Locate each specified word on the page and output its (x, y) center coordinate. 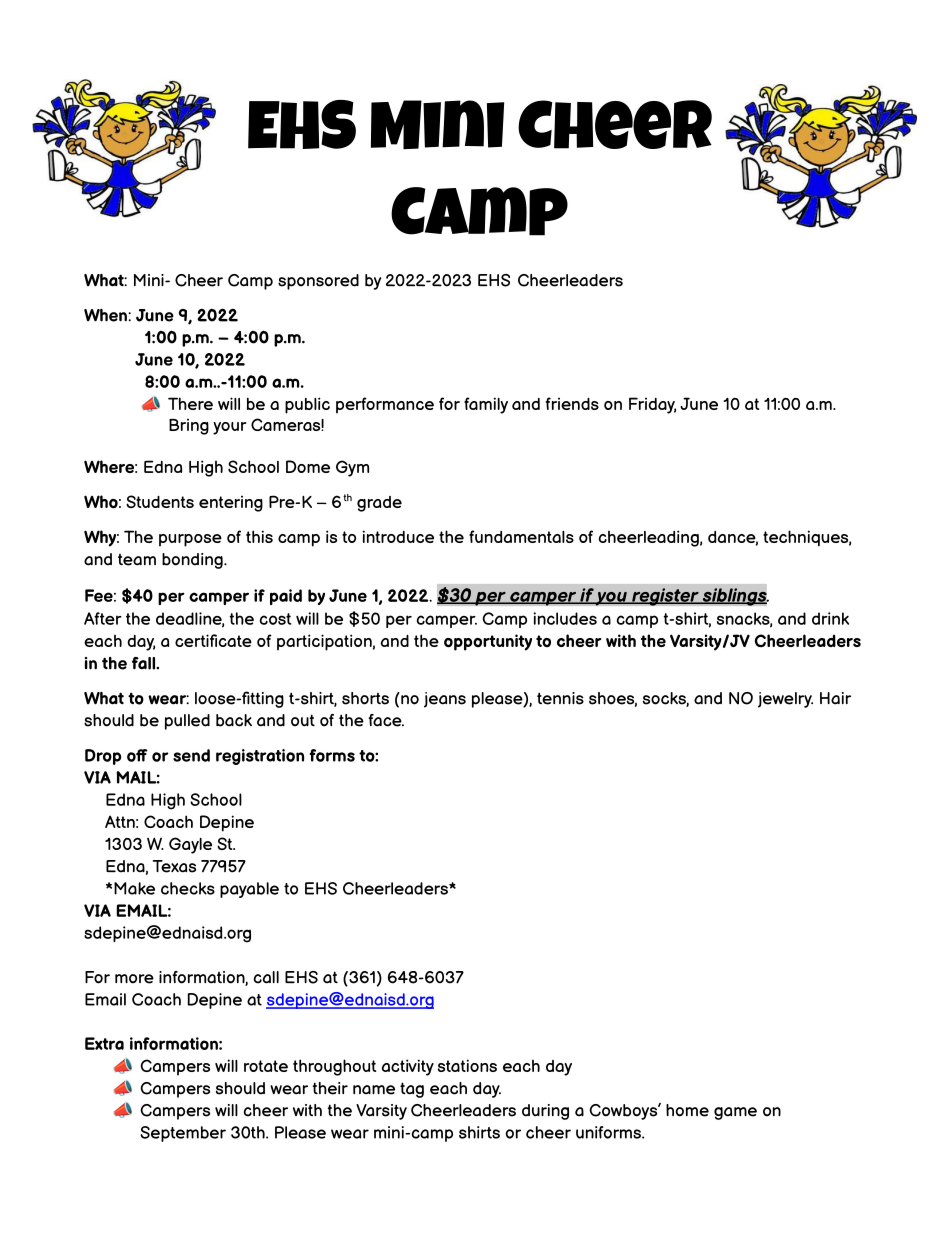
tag (412, 1090)
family (486, 405)
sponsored (318, 282)
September (183, 1134)
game (735, 1113)
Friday (652, 405)
